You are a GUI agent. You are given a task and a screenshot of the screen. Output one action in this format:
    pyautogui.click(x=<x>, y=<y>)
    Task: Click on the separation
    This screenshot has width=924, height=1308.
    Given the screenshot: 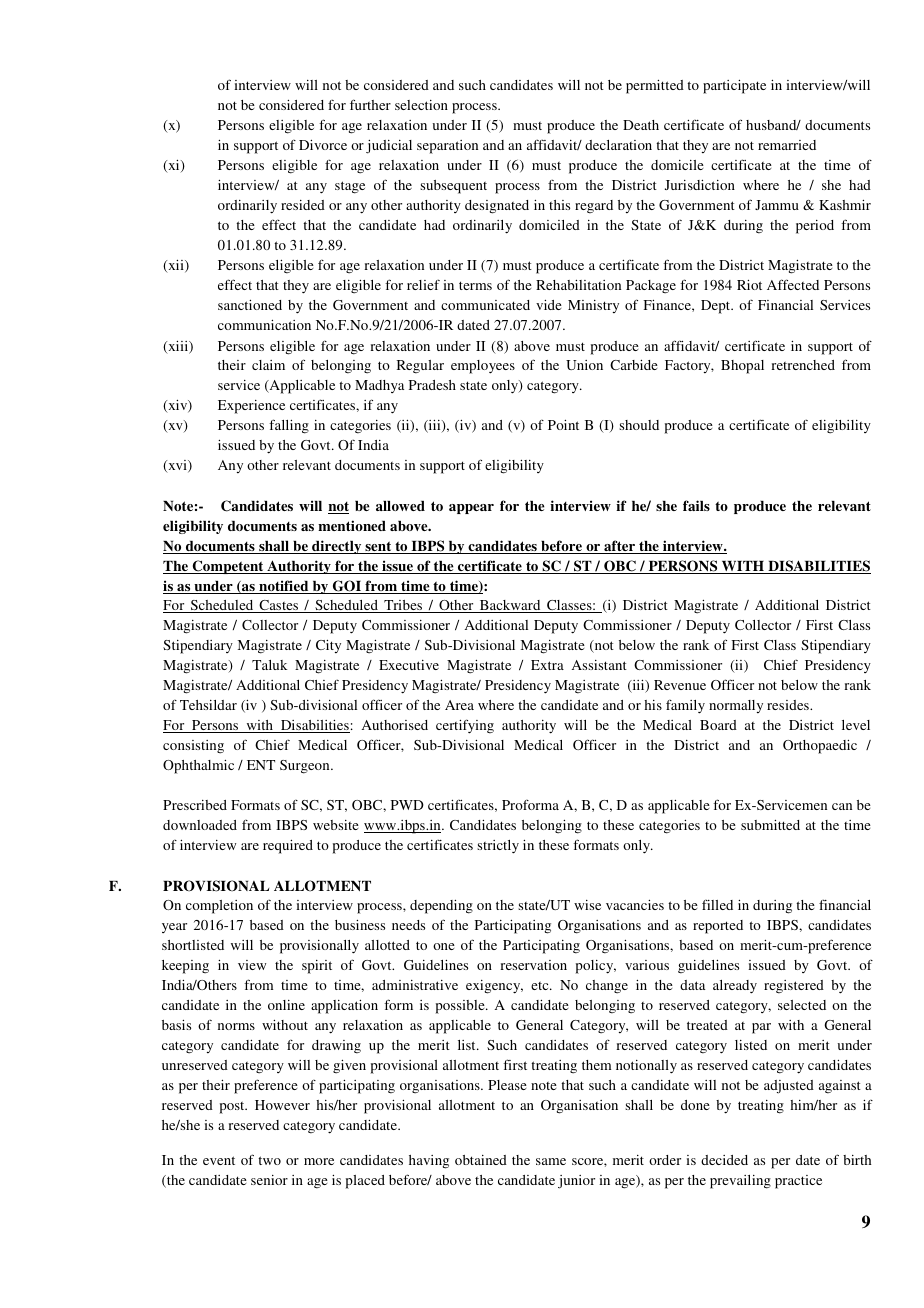 What is the action you would take?
    pyautogui.click(x=447, y=147)
